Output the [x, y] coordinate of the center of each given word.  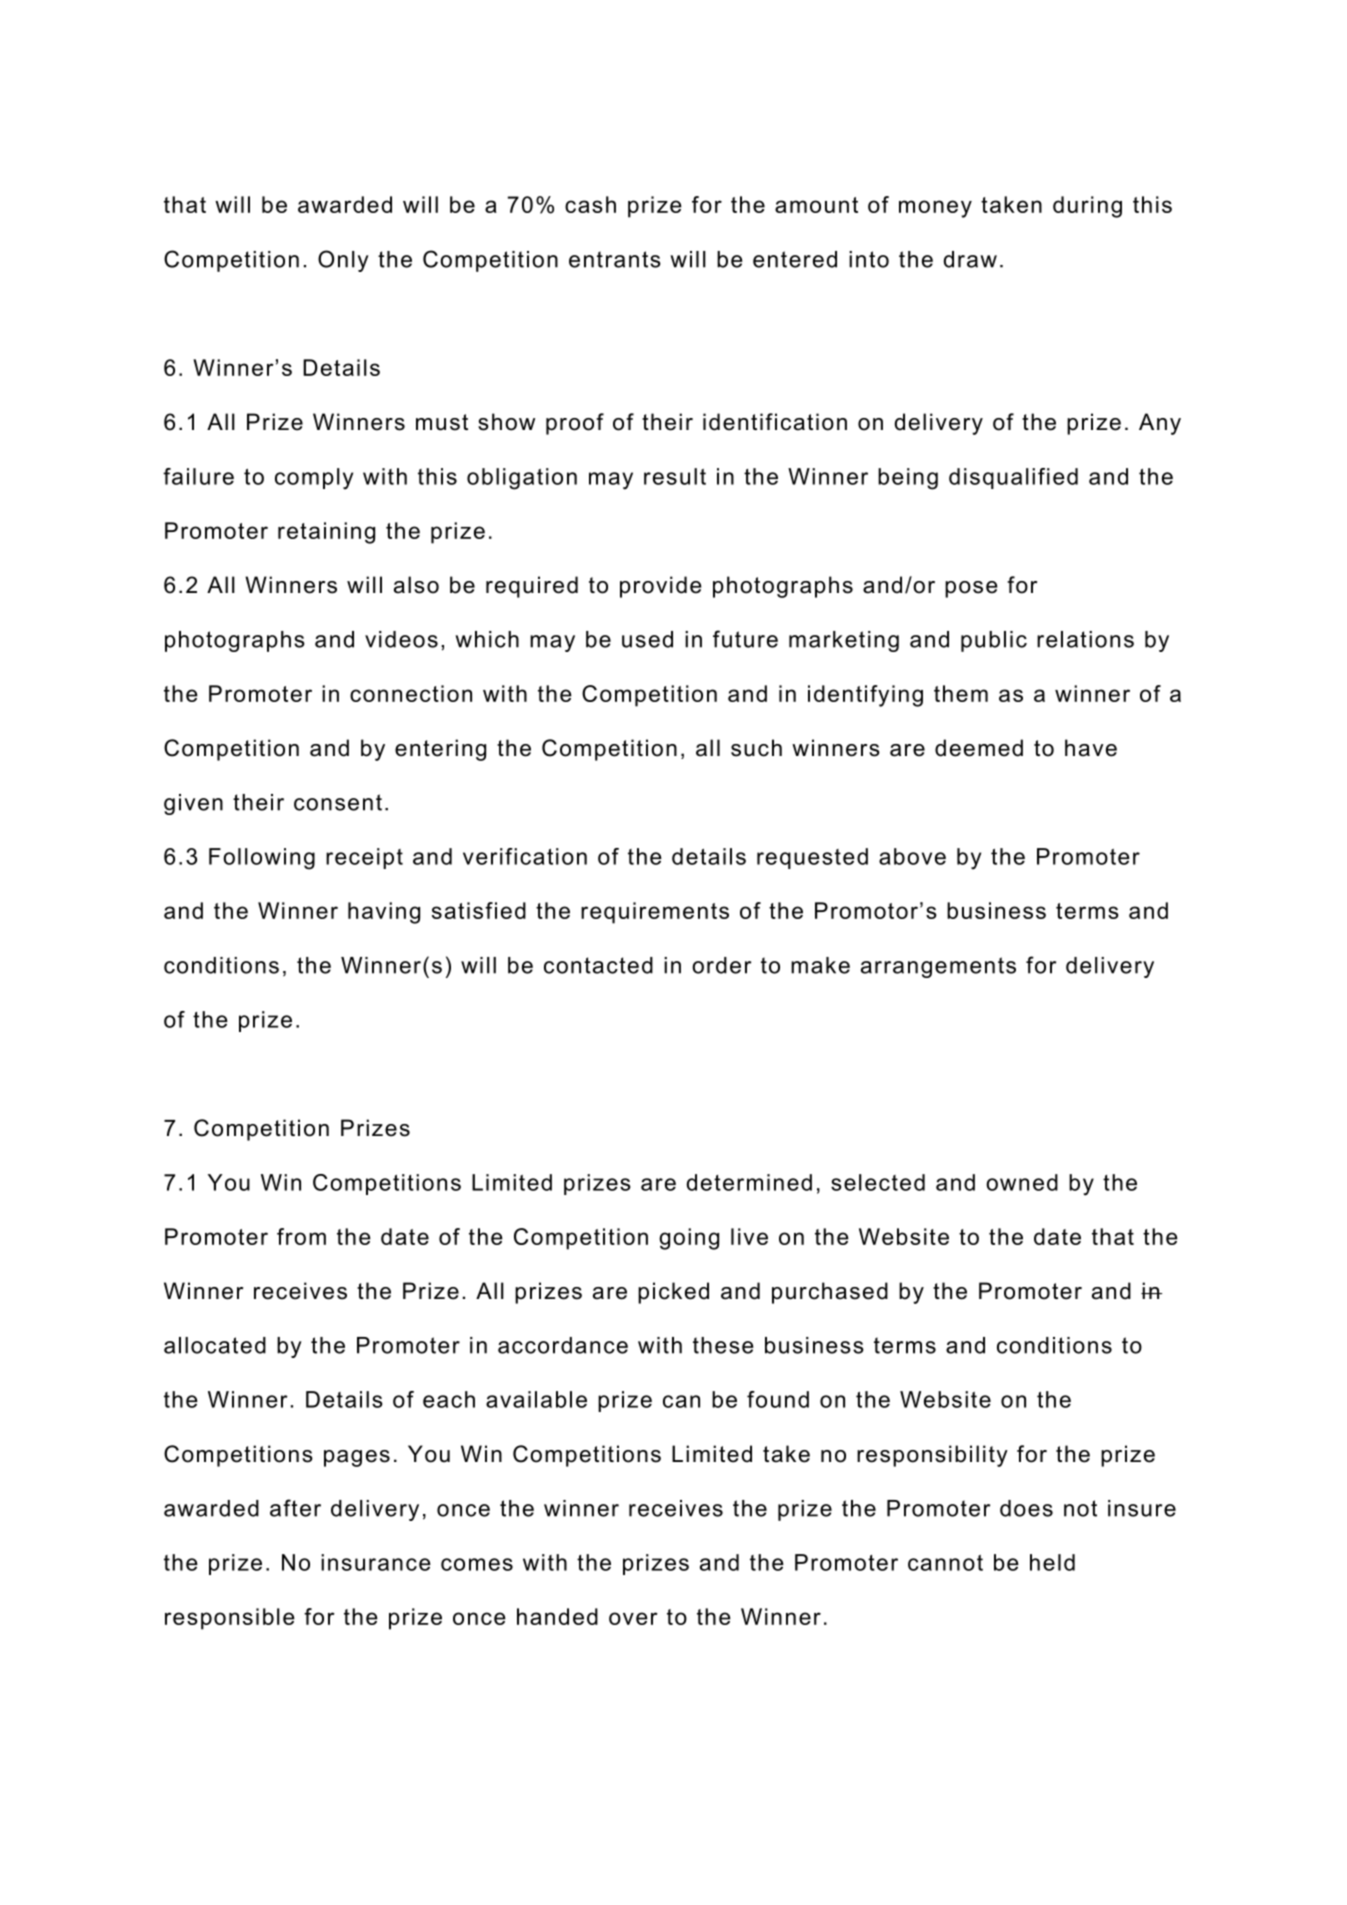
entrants [615, 259]
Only [343, 261]
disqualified [1013, 478]
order [721, 965]
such [756, 748]
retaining [326, 533]
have [1091, 748]
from [301, 1236]
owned [1022, 1182]
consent [338, 802]
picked [673, 1293]
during [1087, 207]
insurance [376, 1562]
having [384, 913]
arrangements [938, 967]
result [675, 476]
